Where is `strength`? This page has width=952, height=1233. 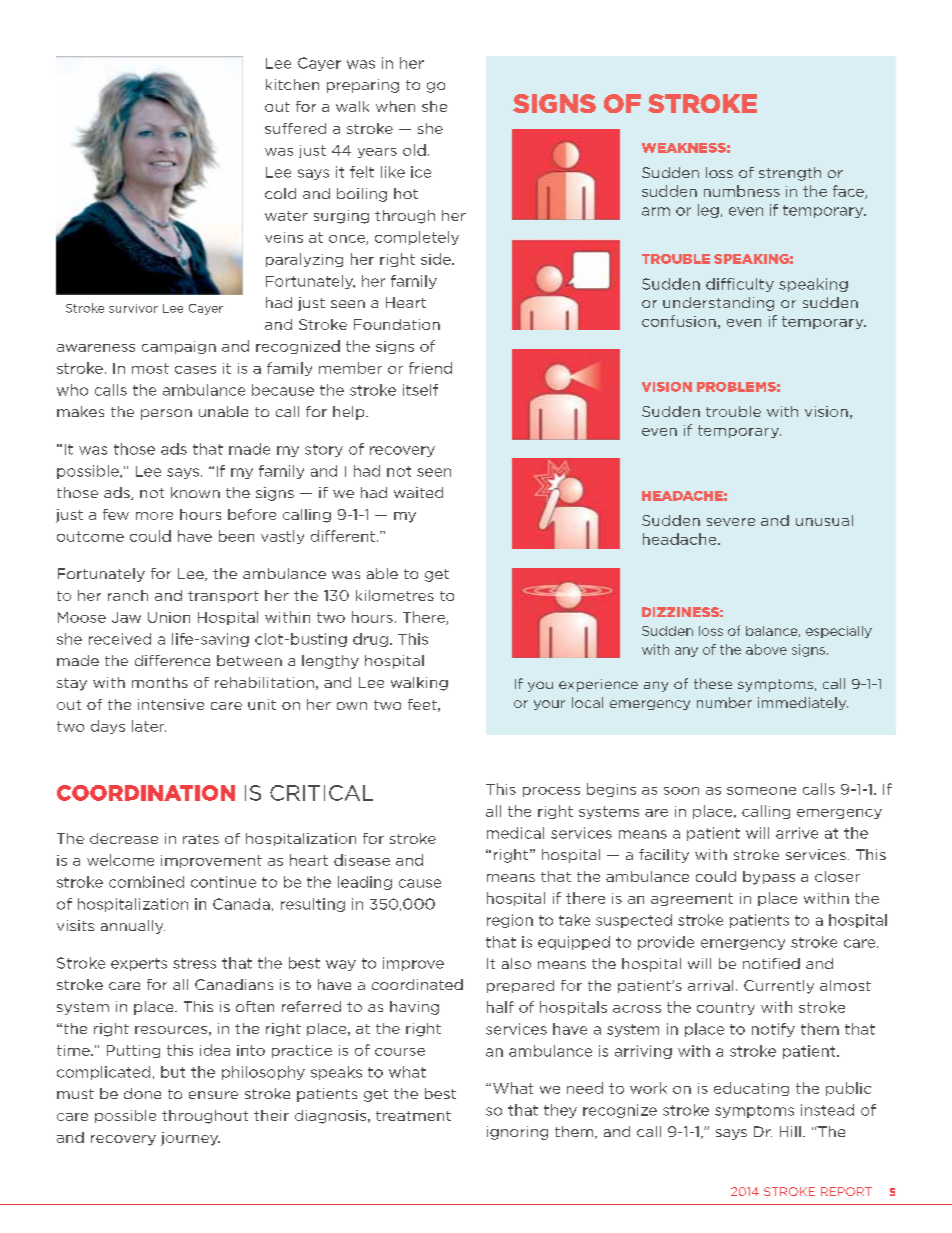 strength is located at coordinates (790, 174).
